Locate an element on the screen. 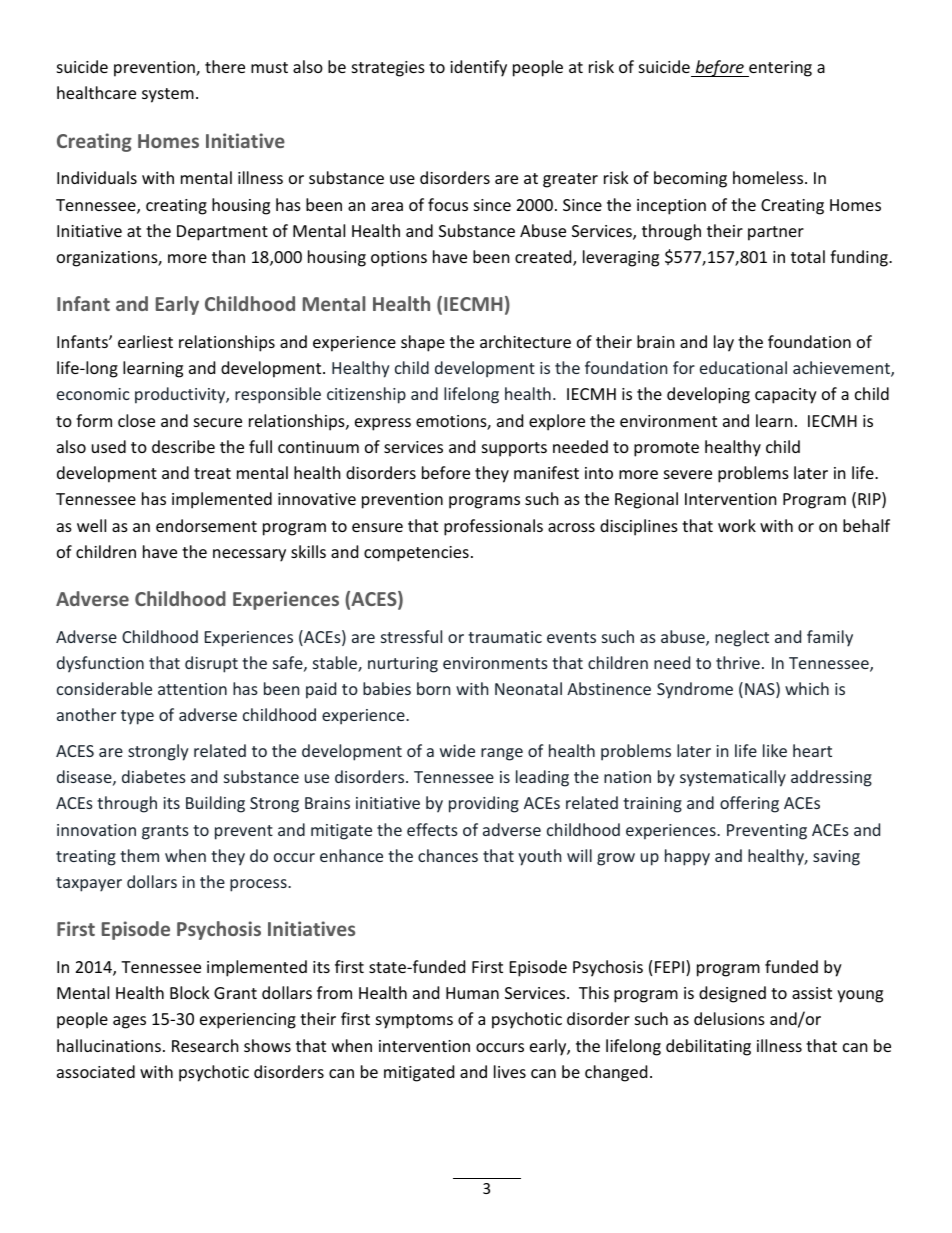  necessary is located at coordinates (249, 555).
